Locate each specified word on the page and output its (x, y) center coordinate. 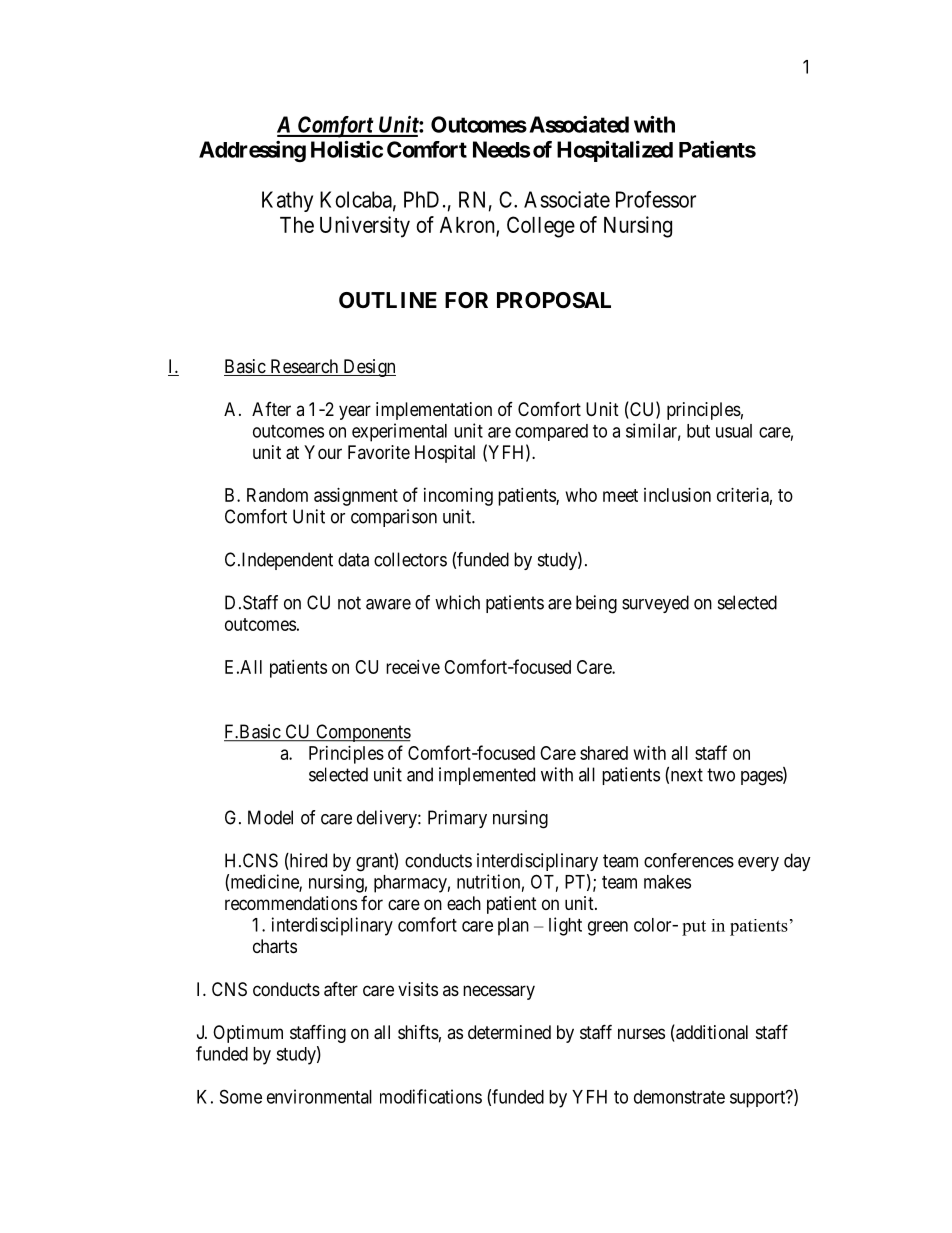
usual (734, 431)
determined (509, 1032)
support (759, 1099)
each (464, 903)
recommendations (291, 903)
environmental (319, 1096)
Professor (656, 199)
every (758, 864)
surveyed (655, 604)
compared (551, 432)
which (457, 602)
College (541, 227)
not (349, 603)
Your (323, 452)
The (297, 225)
